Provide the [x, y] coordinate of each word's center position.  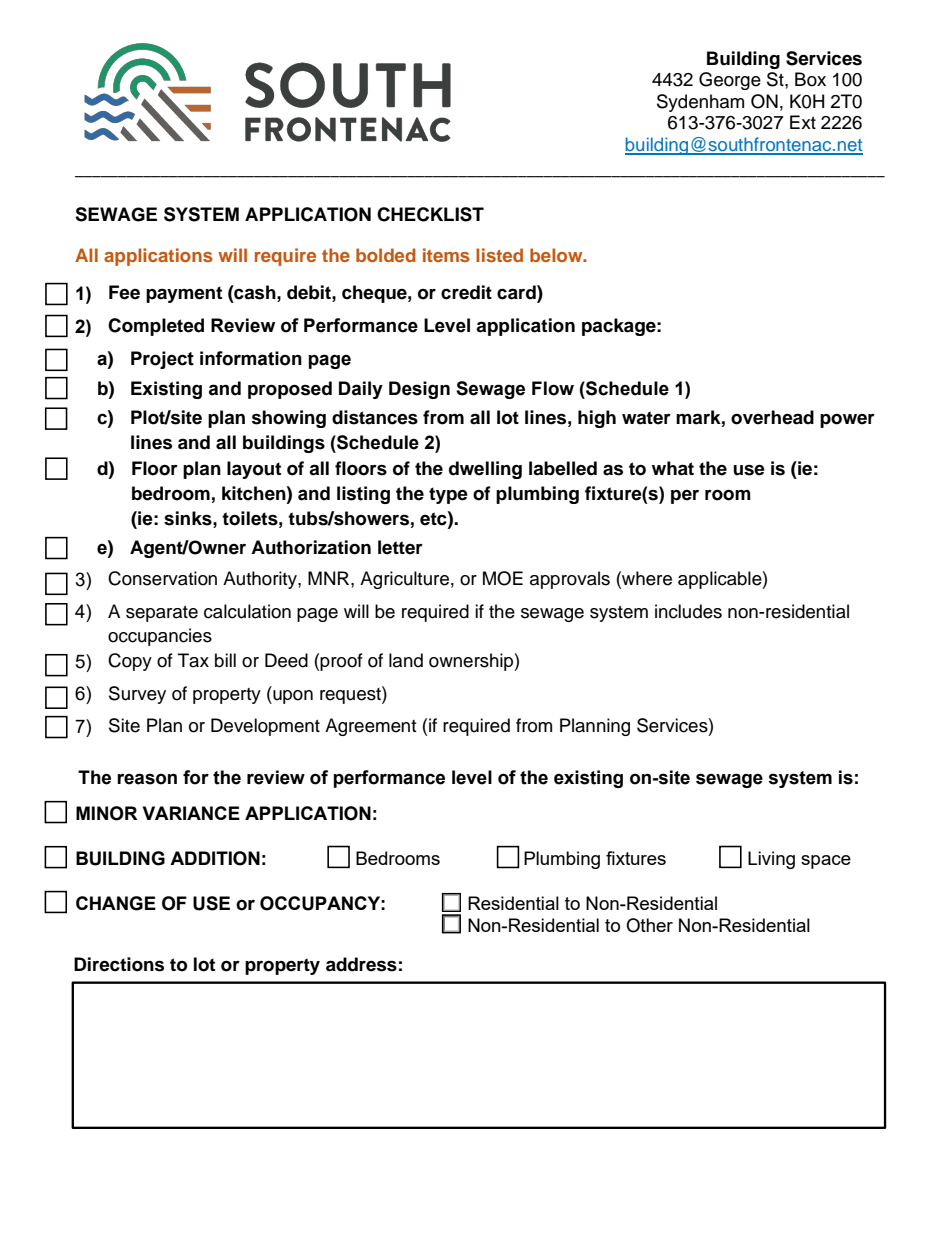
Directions [119, 964]
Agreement [370, 727]
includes [688, 611]
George [730, 81]
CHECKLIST [430, 214]
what [673, 468]
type [448, 495]
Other [649, 925]
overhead [772, 417]
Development [265, 727]
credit [466, 292]
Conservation [162, 578]
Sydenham [700, 103]
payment [184, 294]
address [361, 964]
